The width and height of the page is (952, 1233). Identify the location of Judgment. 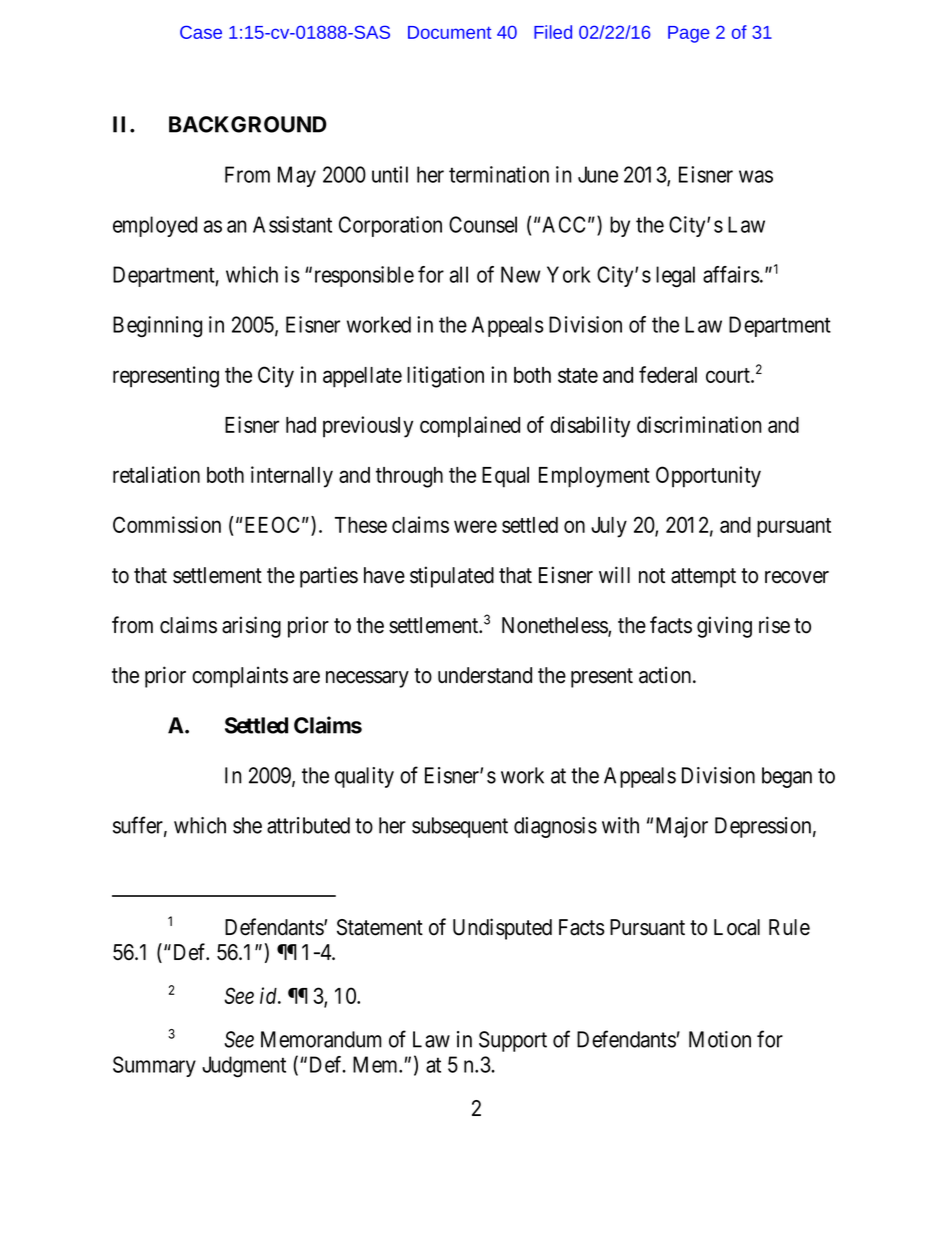
(244, 1067).
